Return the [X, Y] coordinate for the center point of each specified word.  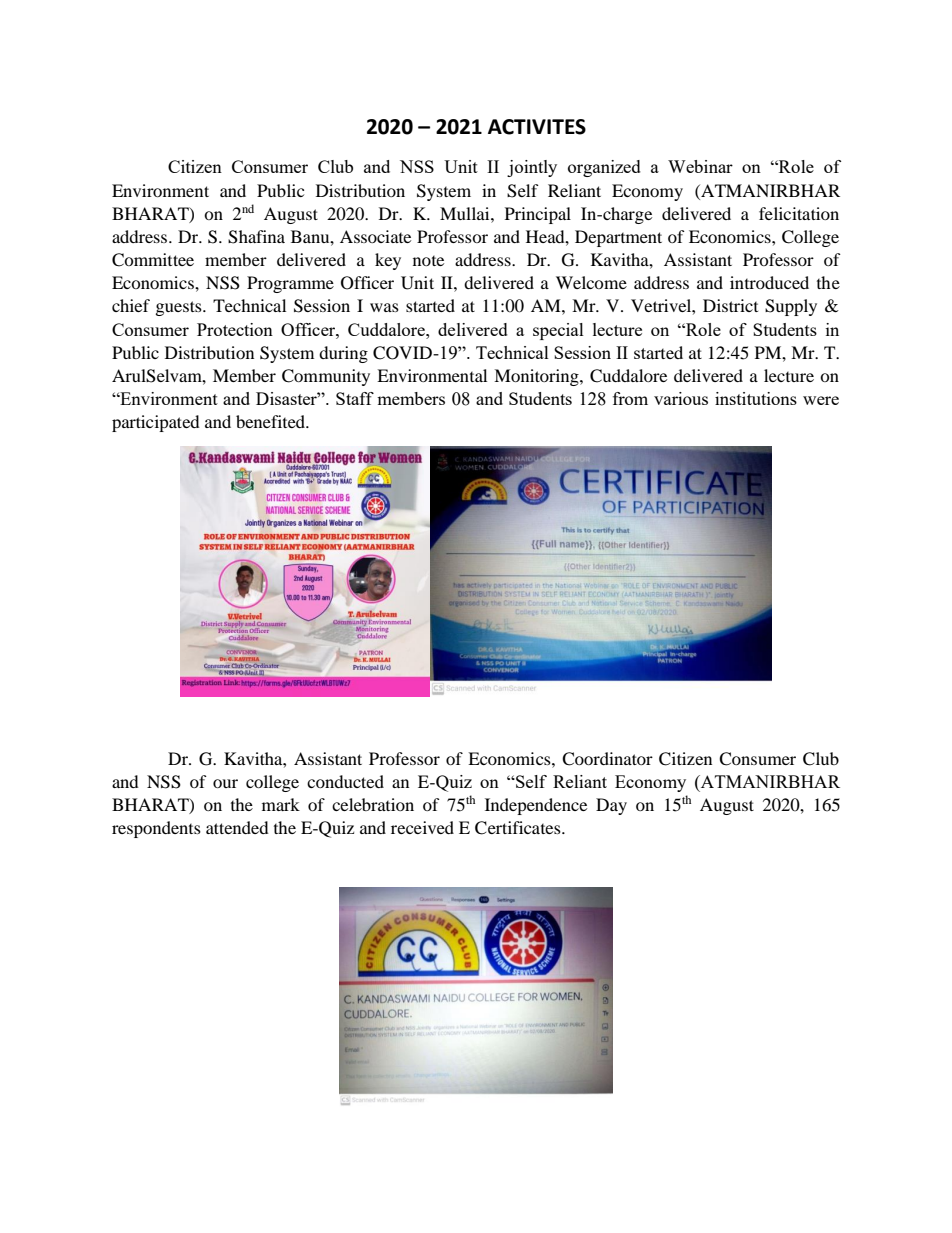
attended [237, 827]
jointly [532, 168]
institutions [756, 398]
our [225, 783]
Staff [355, 398]
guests [180, 308]
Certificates [519, 828]
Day [611, 806]
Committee [153, 260]
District [730, 305]
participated [156, 423]
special [558, 331]
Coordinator [607, 759]
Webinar [700, 166]
